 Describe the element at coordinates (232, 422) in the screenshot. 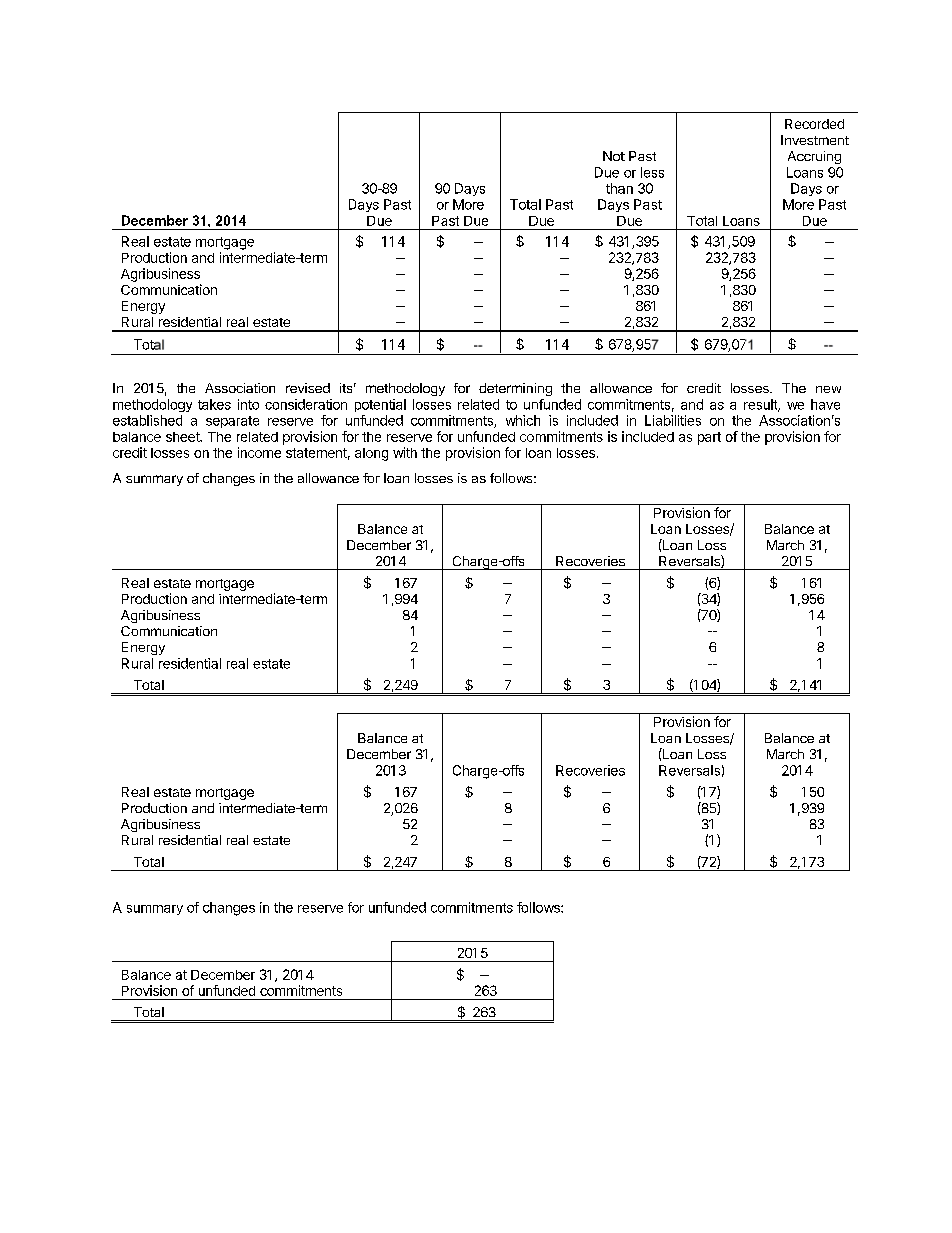

I see `separate` at that location.
